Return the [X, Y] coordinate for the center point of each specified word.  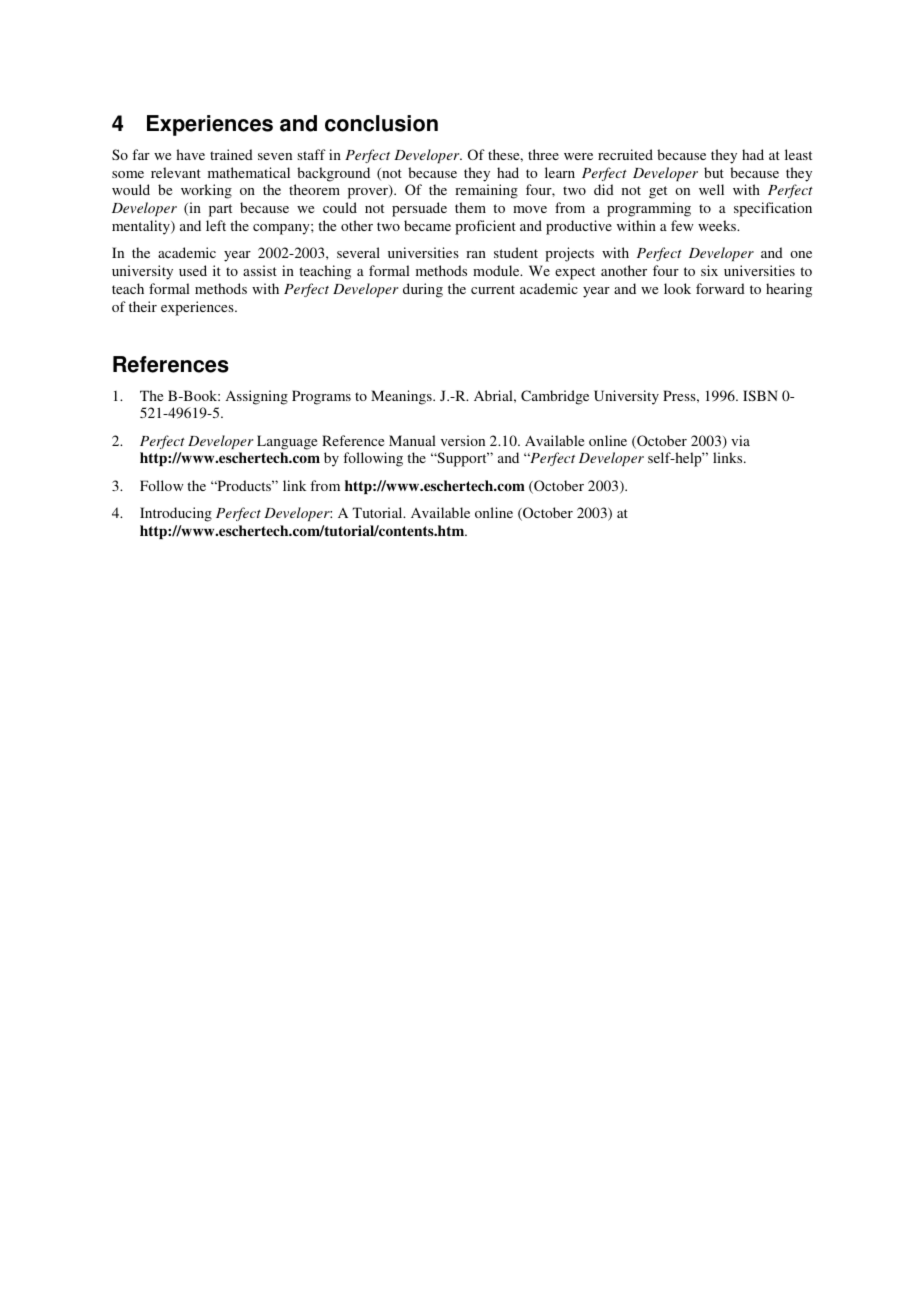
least [798, 154]
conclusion [381, 123]
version [463, 440]
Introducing [176, 514]
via [740, 440]
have [190, 154]
